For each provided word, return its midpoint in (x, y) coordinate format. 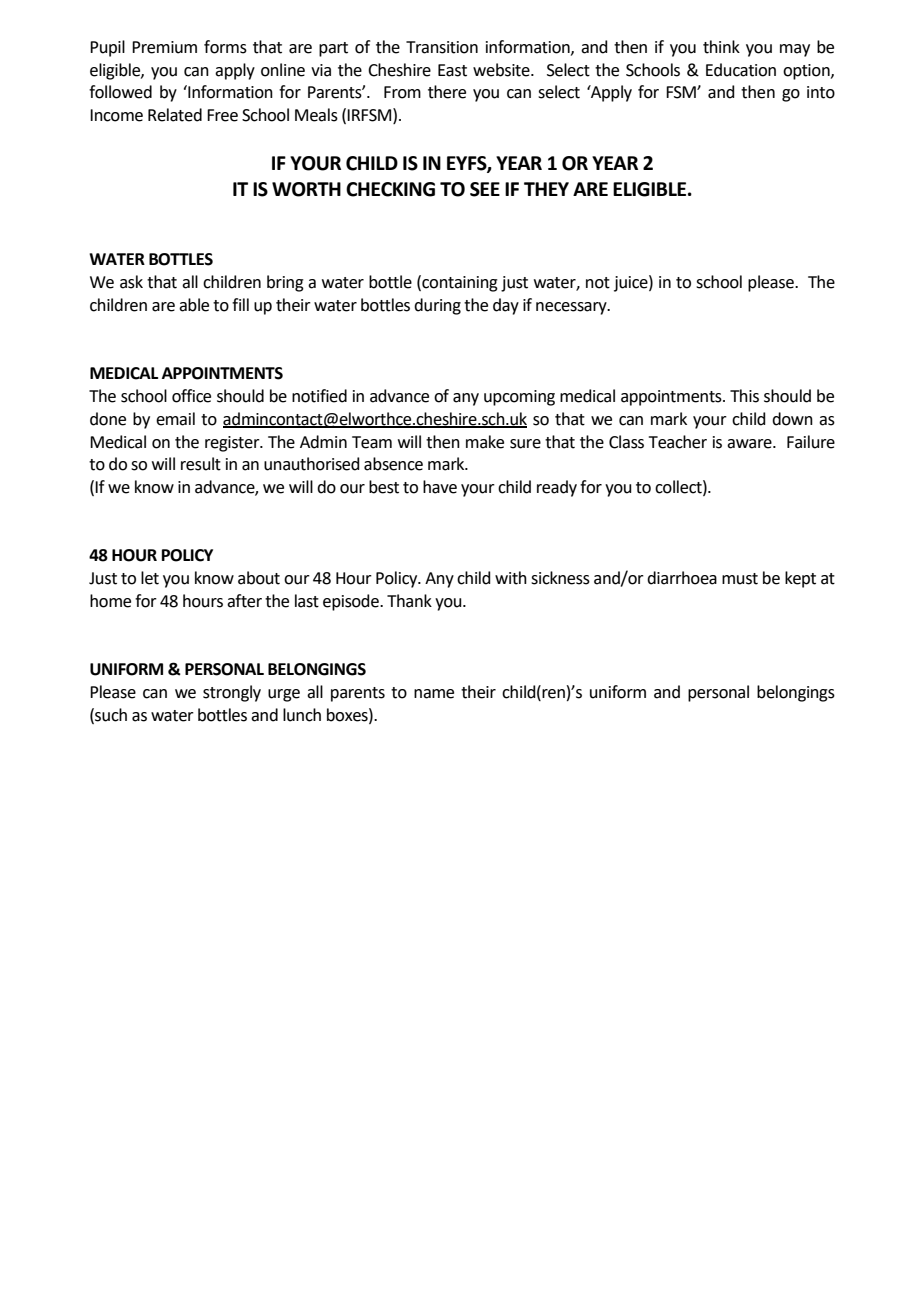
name (434, 694)
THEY (546, 189)
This (744, 396)
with (511, 578)
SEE (485, 189)
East (452, 70)
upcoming (519, 398)
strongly (232, 693)
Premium (164, 47)
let (150, 578)
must (740, 579)
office (191, 396)
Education (741, 70)
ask (131, 282)
